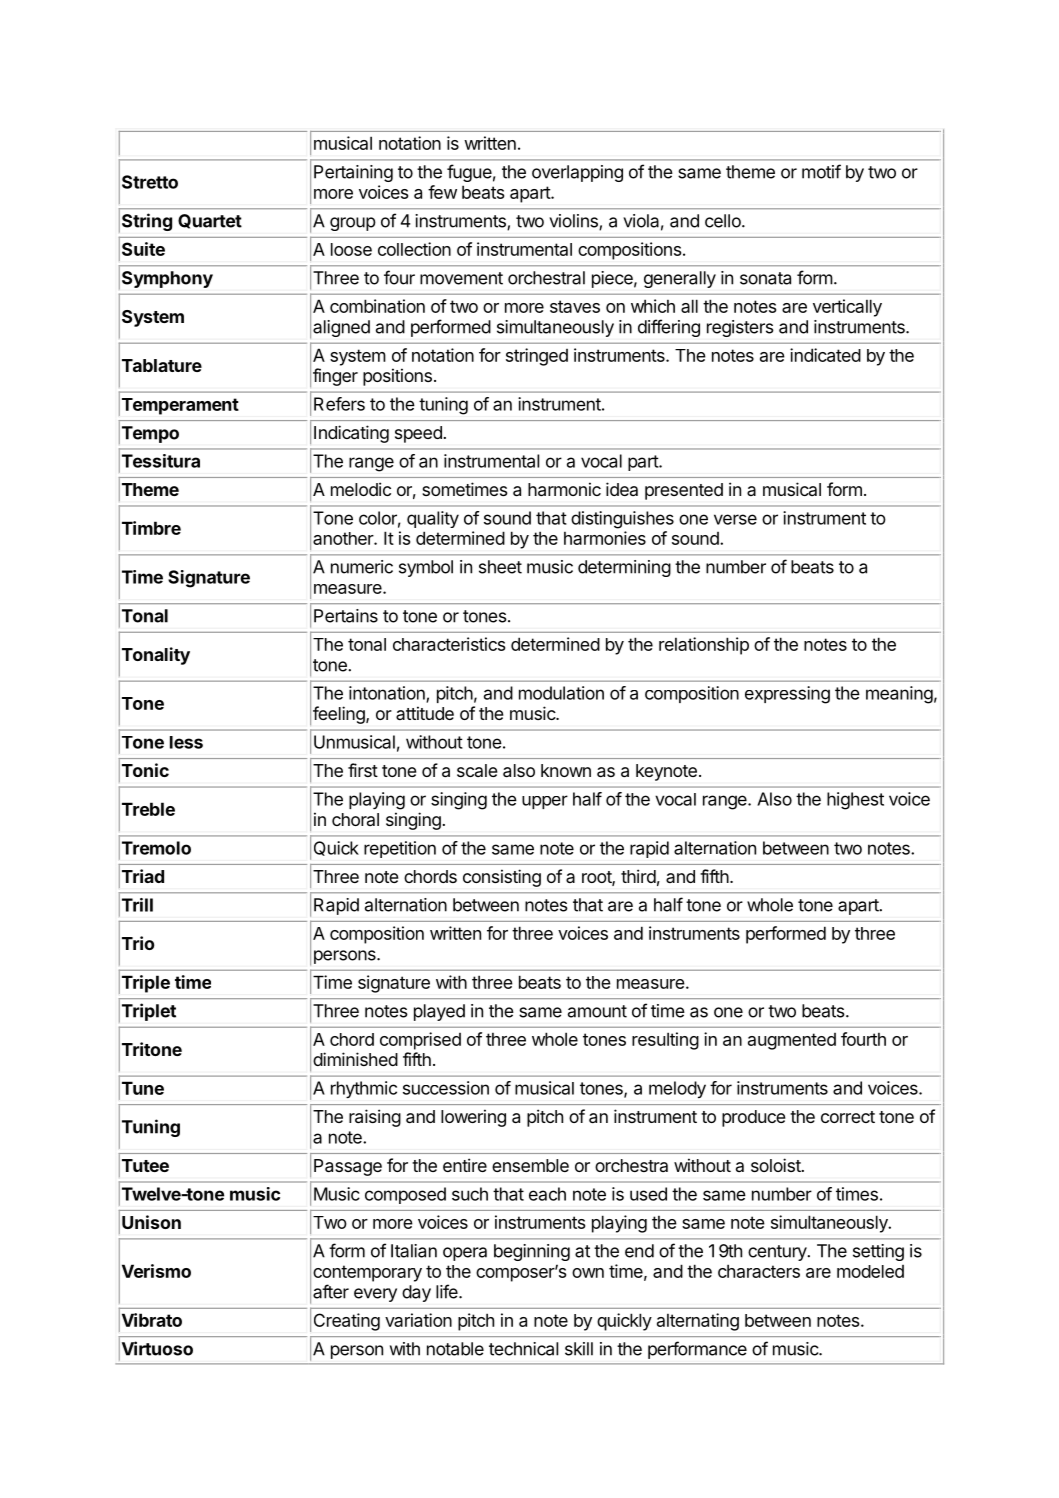  I want to click on consisting, so click(502, 878).
